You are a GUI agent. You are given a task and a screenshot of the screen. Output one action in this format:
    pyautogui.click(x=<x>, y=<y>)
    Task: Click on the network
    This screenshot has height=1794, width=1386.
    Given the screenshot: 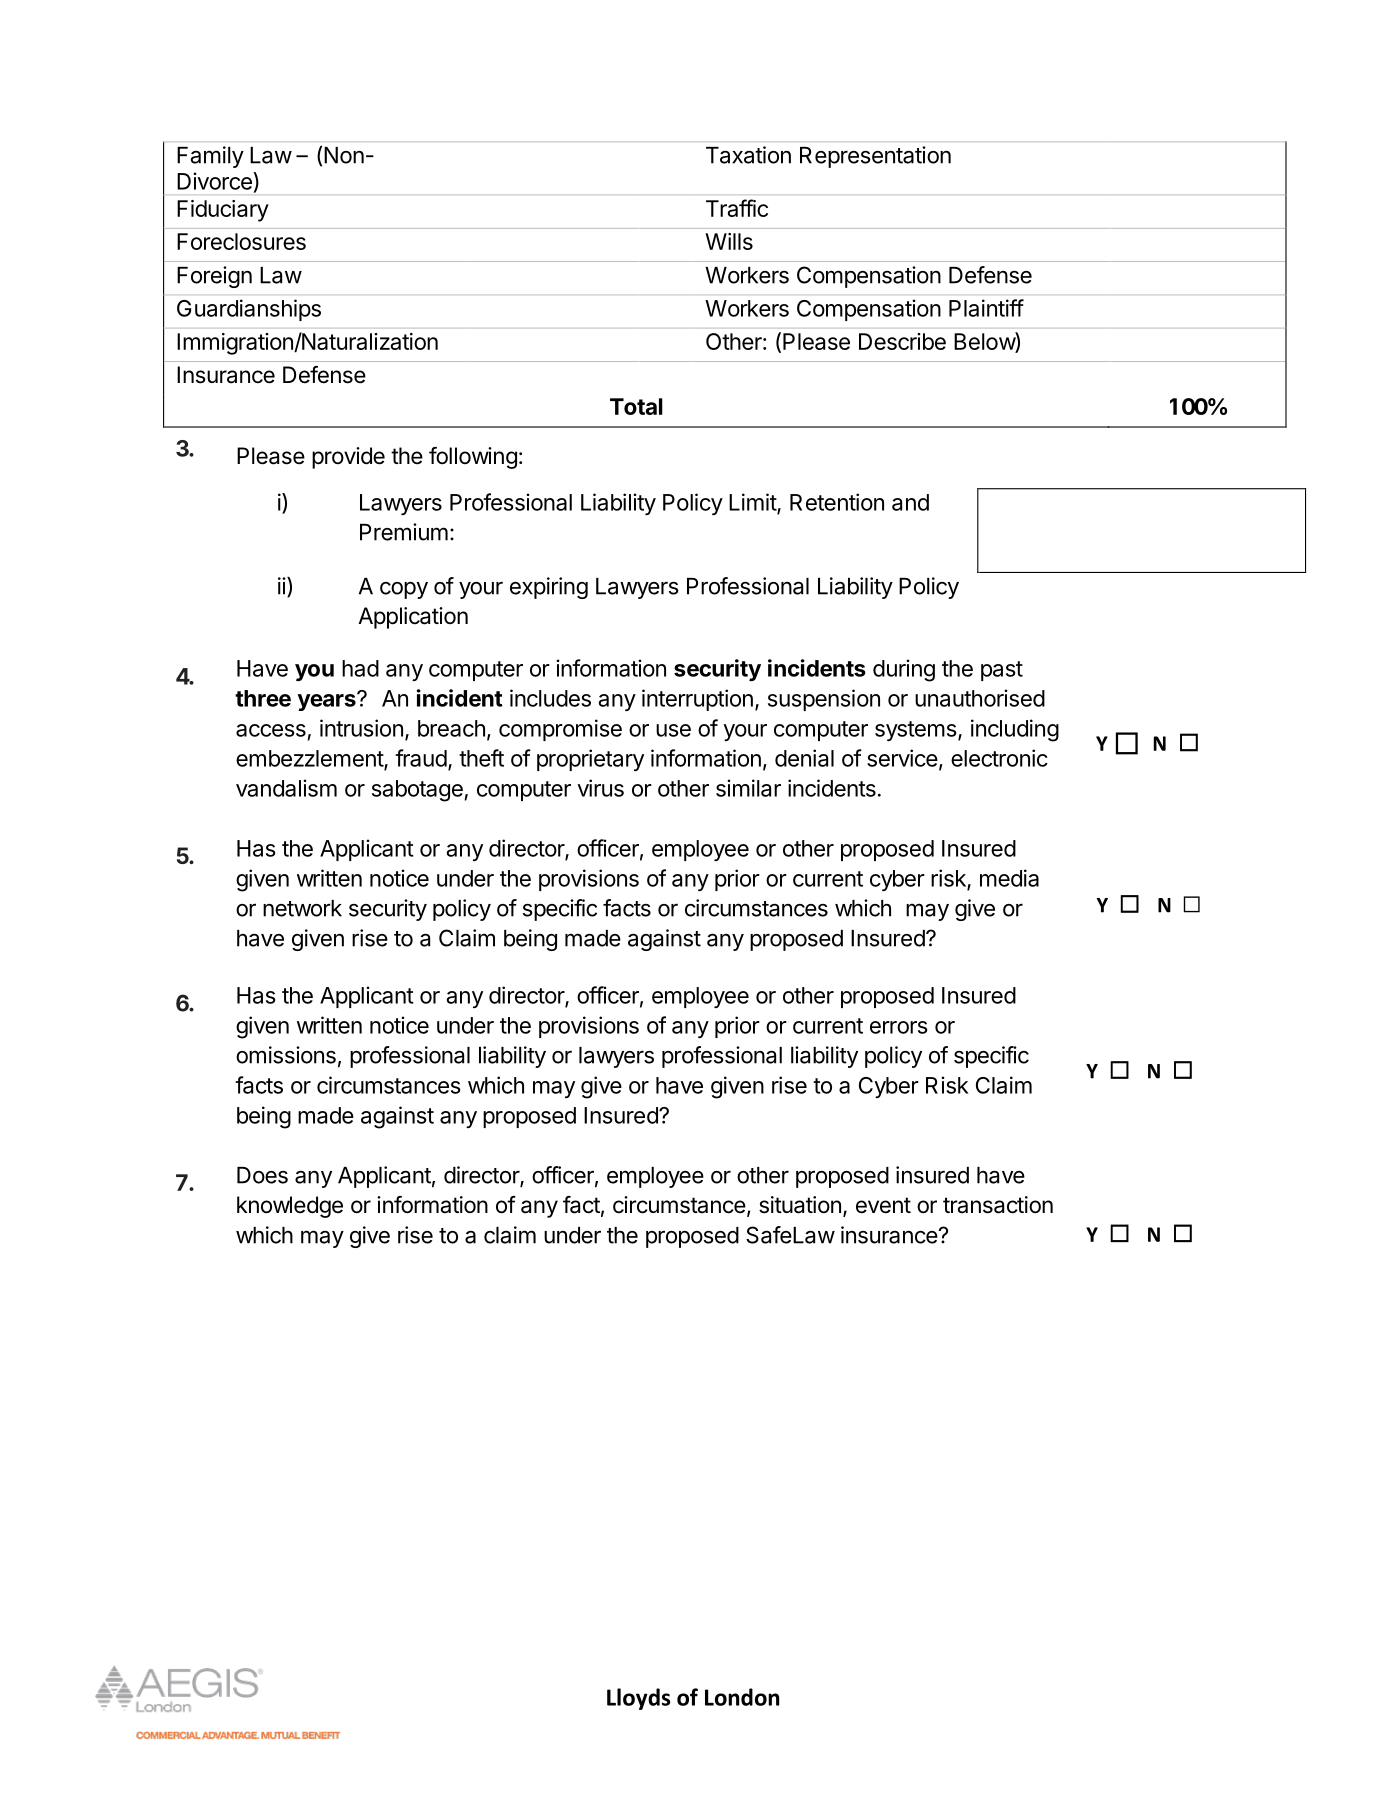 What is the action you would take?
    pyautogui.click(x=302, y=908)
